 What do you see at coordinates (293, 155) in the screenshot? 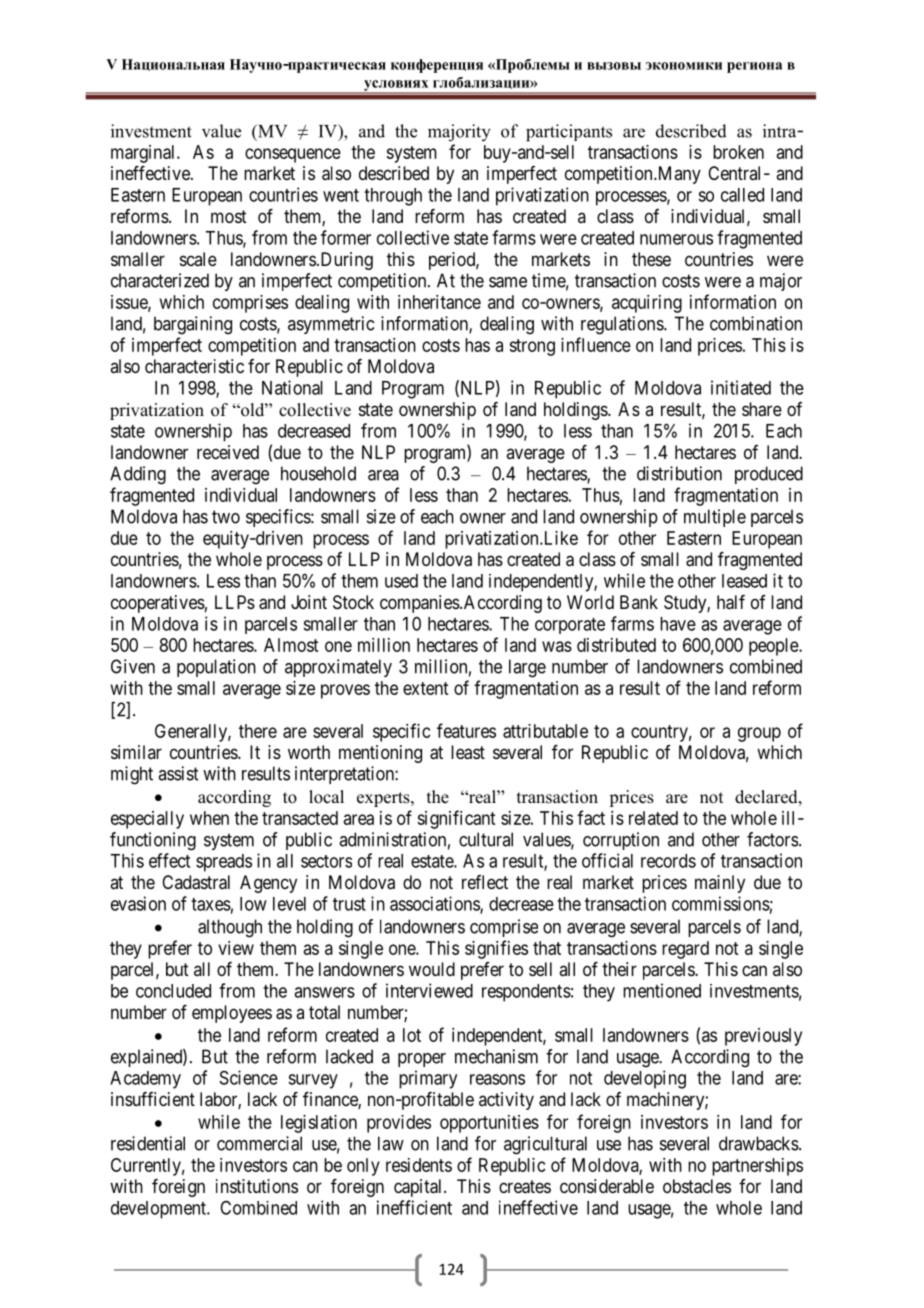
I see `consequence` at bounding box center [293, 155].
